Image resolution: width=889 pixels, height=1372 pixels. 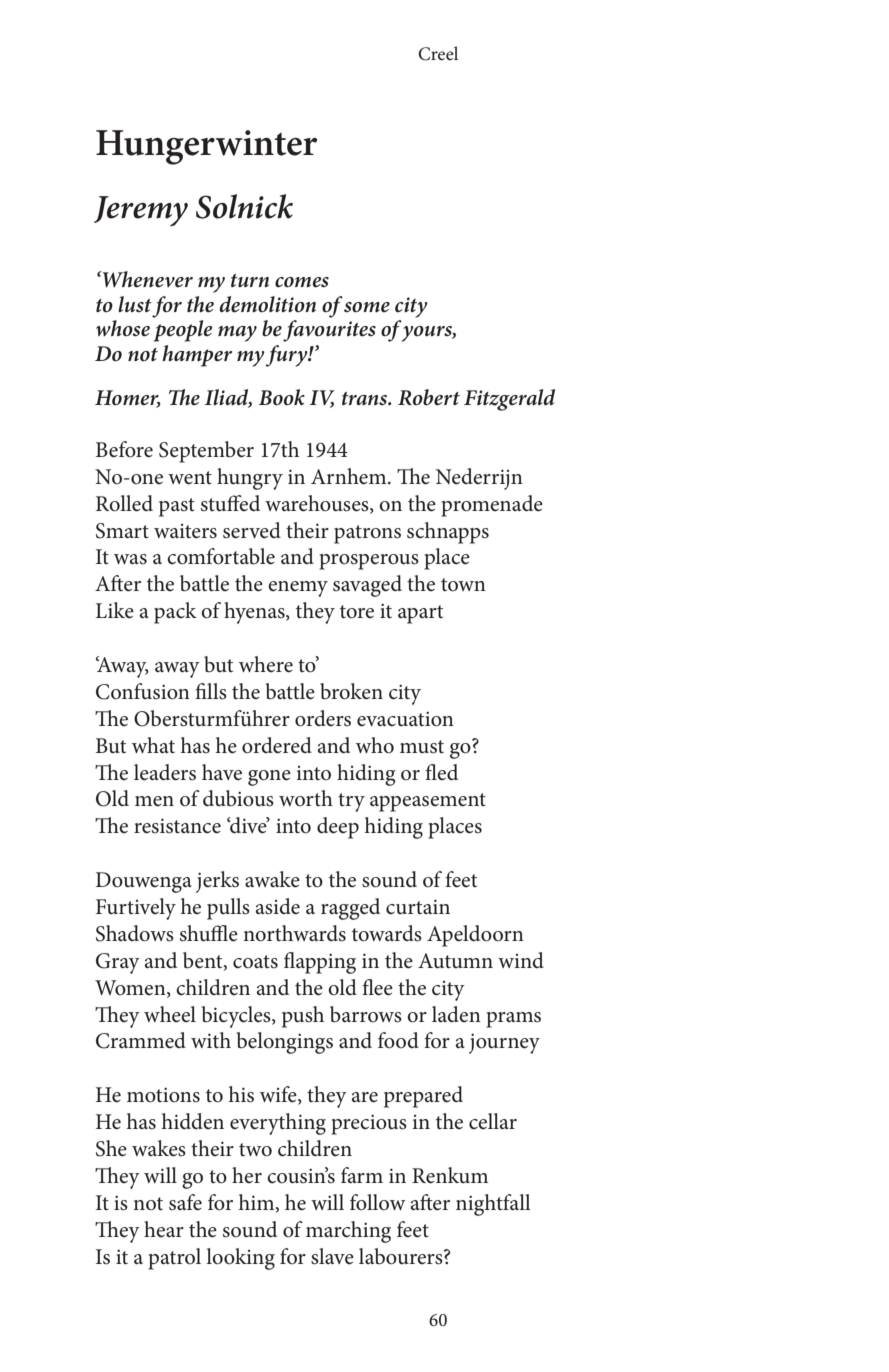 I want to click on warehouses, so click(x=318, y=504).
